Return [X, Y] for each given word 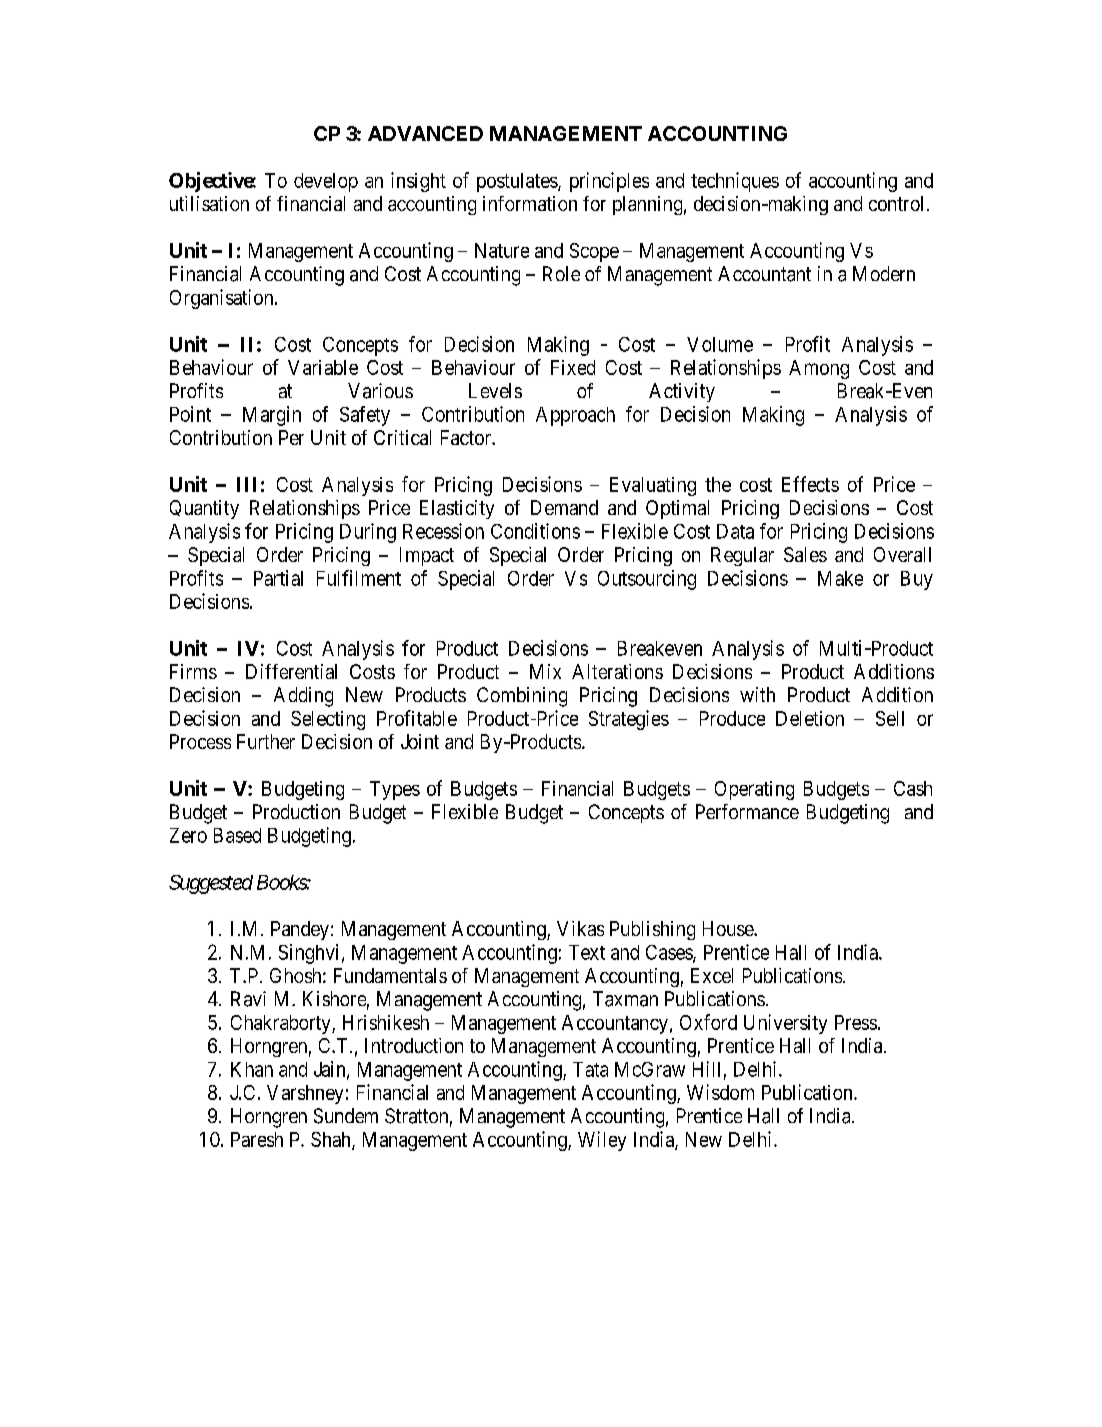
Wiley [602, 1141]
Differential [291, 671]
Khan [252, 1069]
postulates [518, 182]
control [896, 203]
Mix [545, 671]
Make [840, 578]
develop [326, 182]
